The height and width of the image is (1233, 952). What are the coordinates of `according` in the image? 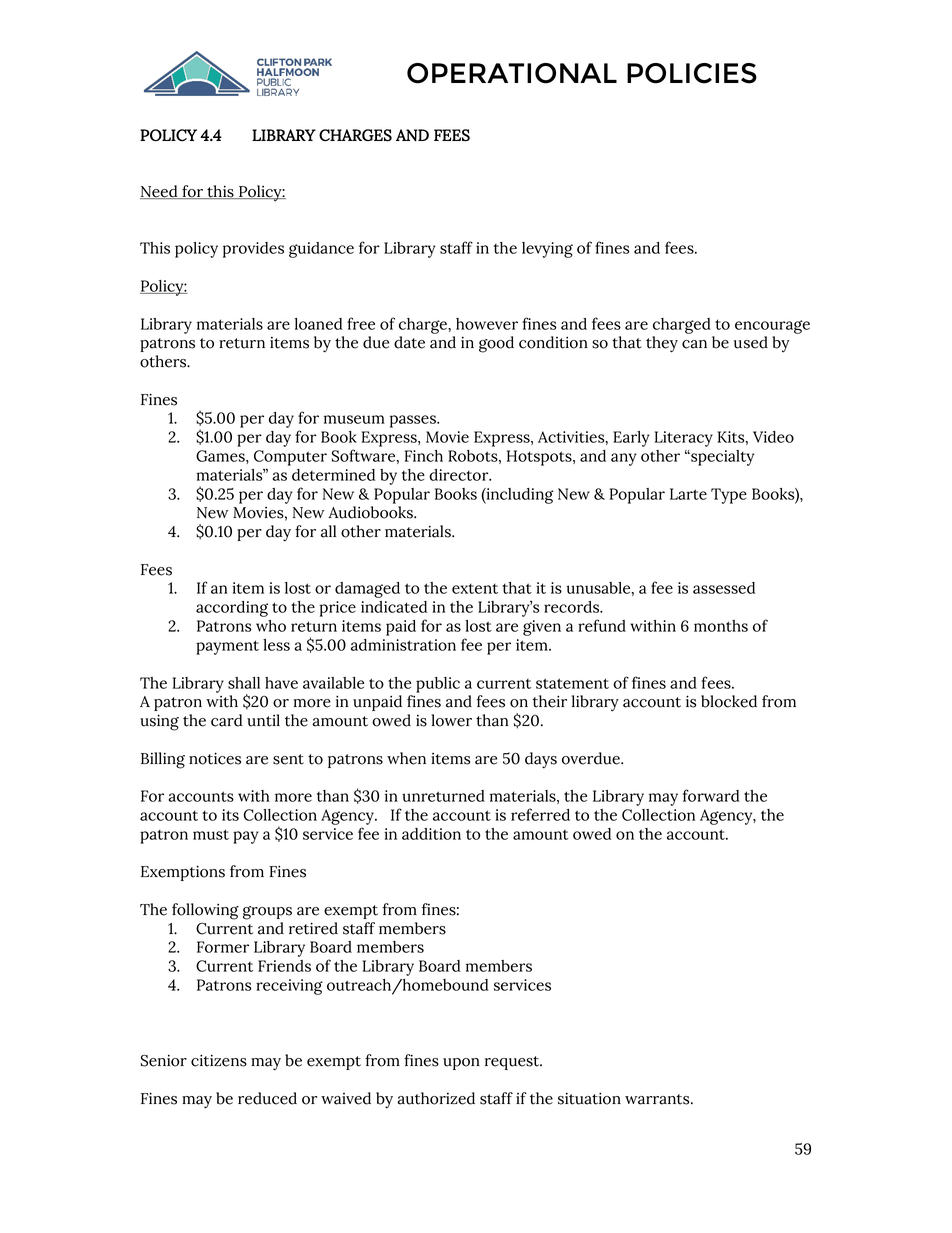 It's located at (232, 609).
